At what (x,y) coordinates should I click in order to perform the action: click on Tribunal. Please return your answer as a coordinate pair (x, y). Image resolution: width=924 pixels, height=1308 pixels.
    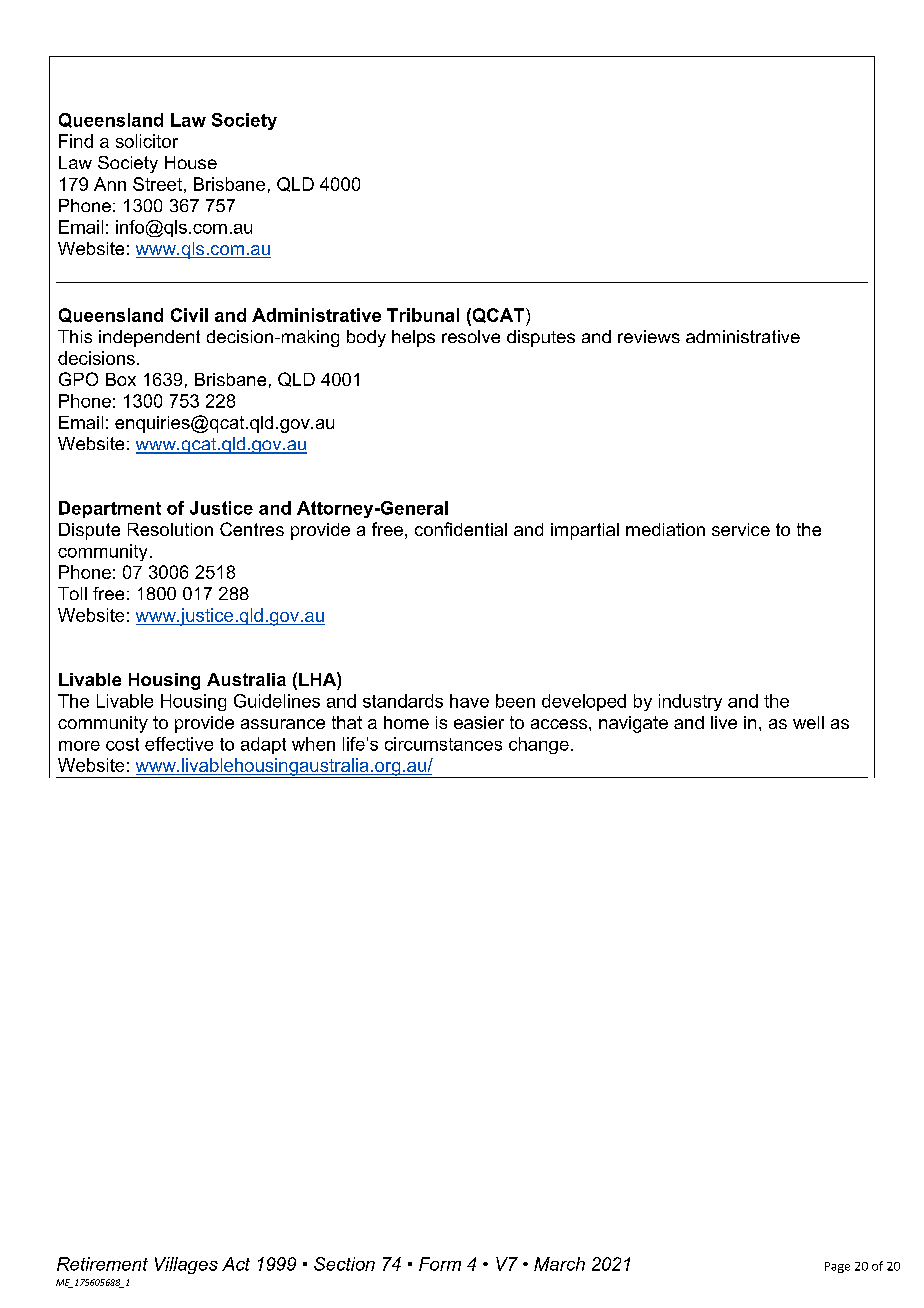
    Looking at the image, I should click on (423, 315).
